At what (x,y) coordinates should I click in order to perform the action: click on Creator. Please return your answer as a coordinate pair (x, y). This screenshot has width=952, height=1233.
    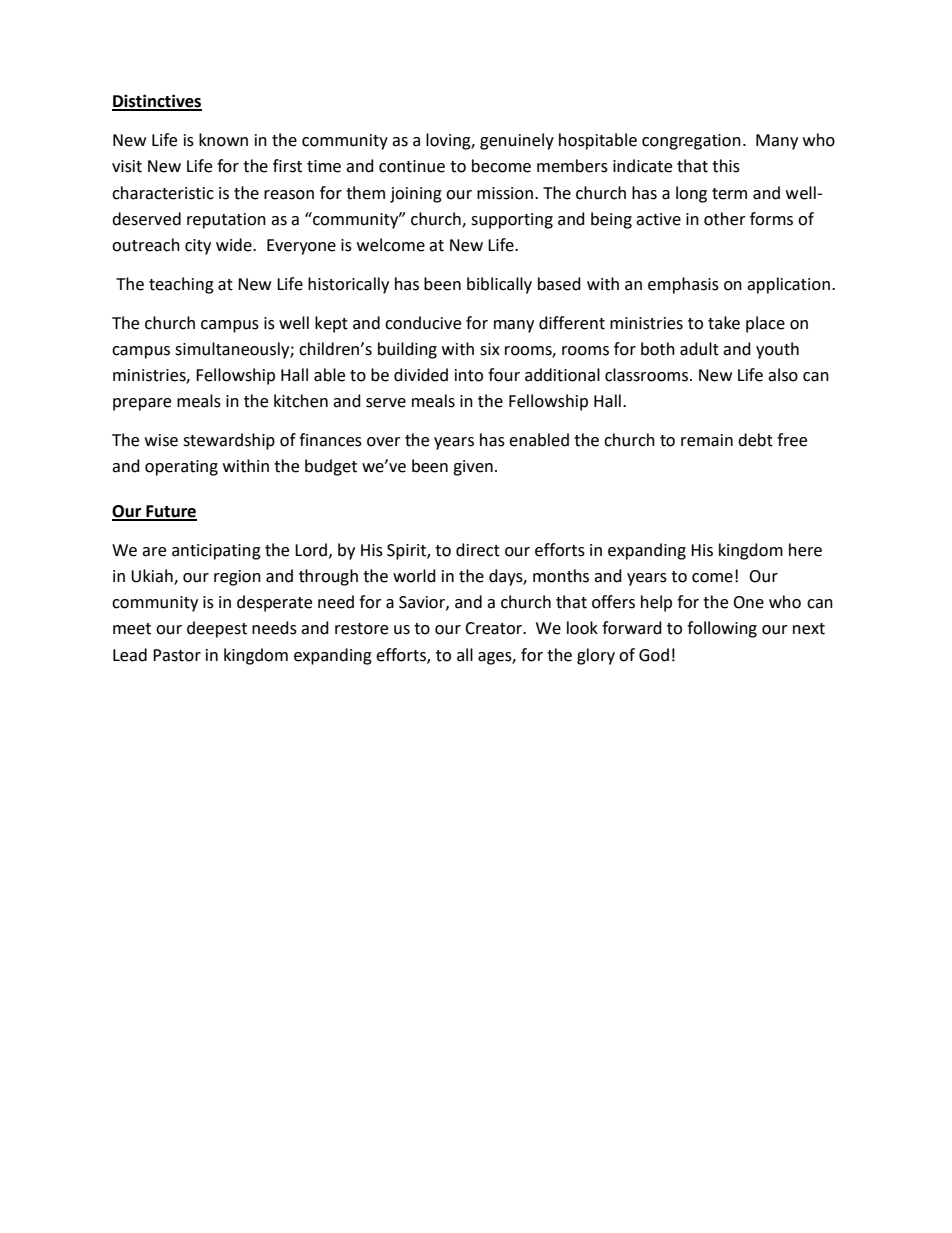
    Looking at the image, I should click on (495, 628).
